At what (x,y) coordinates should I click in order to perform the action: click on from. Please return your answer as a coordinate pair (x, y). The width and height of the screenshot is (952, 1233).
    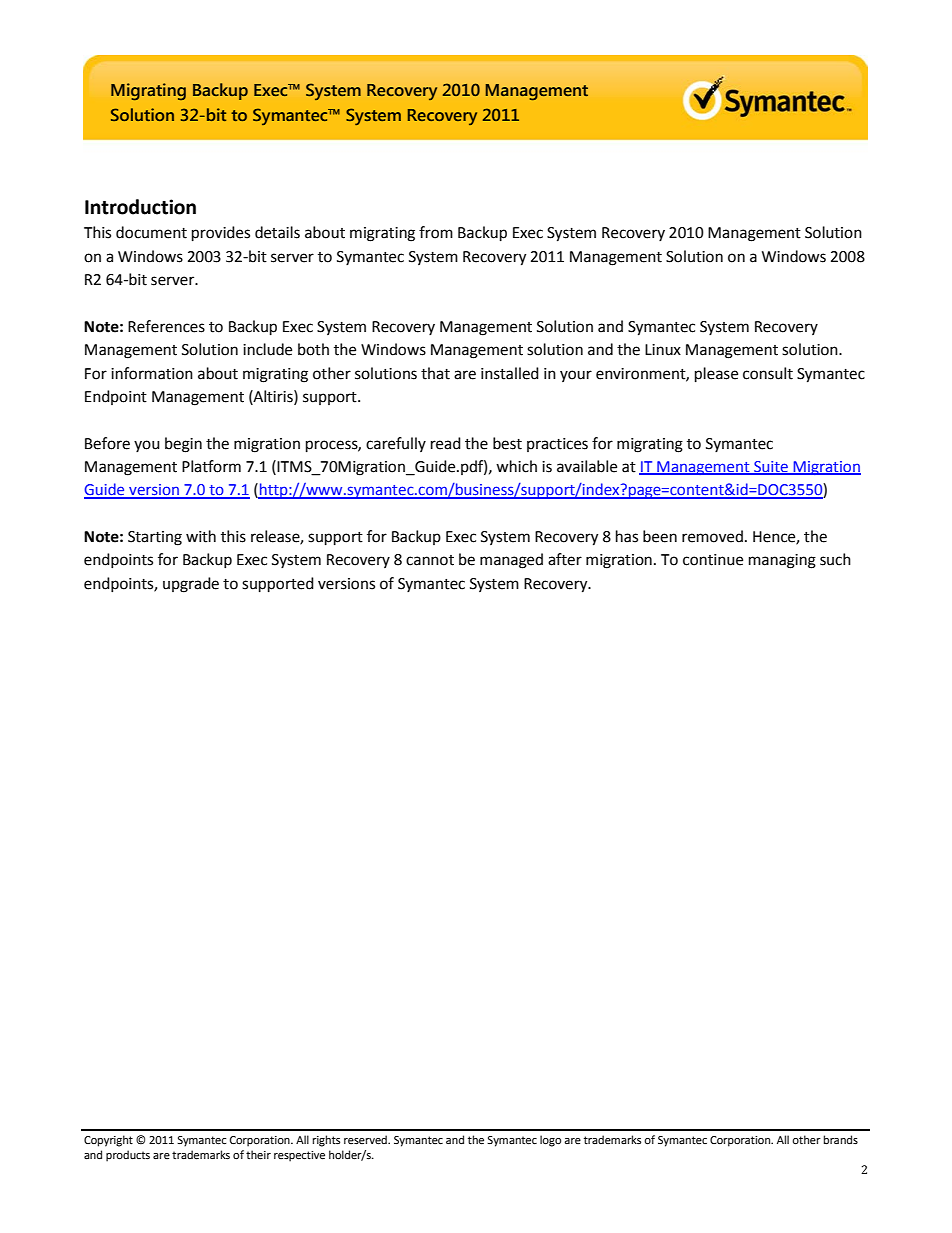
    Looking at the image, I should click on (436, 232).
